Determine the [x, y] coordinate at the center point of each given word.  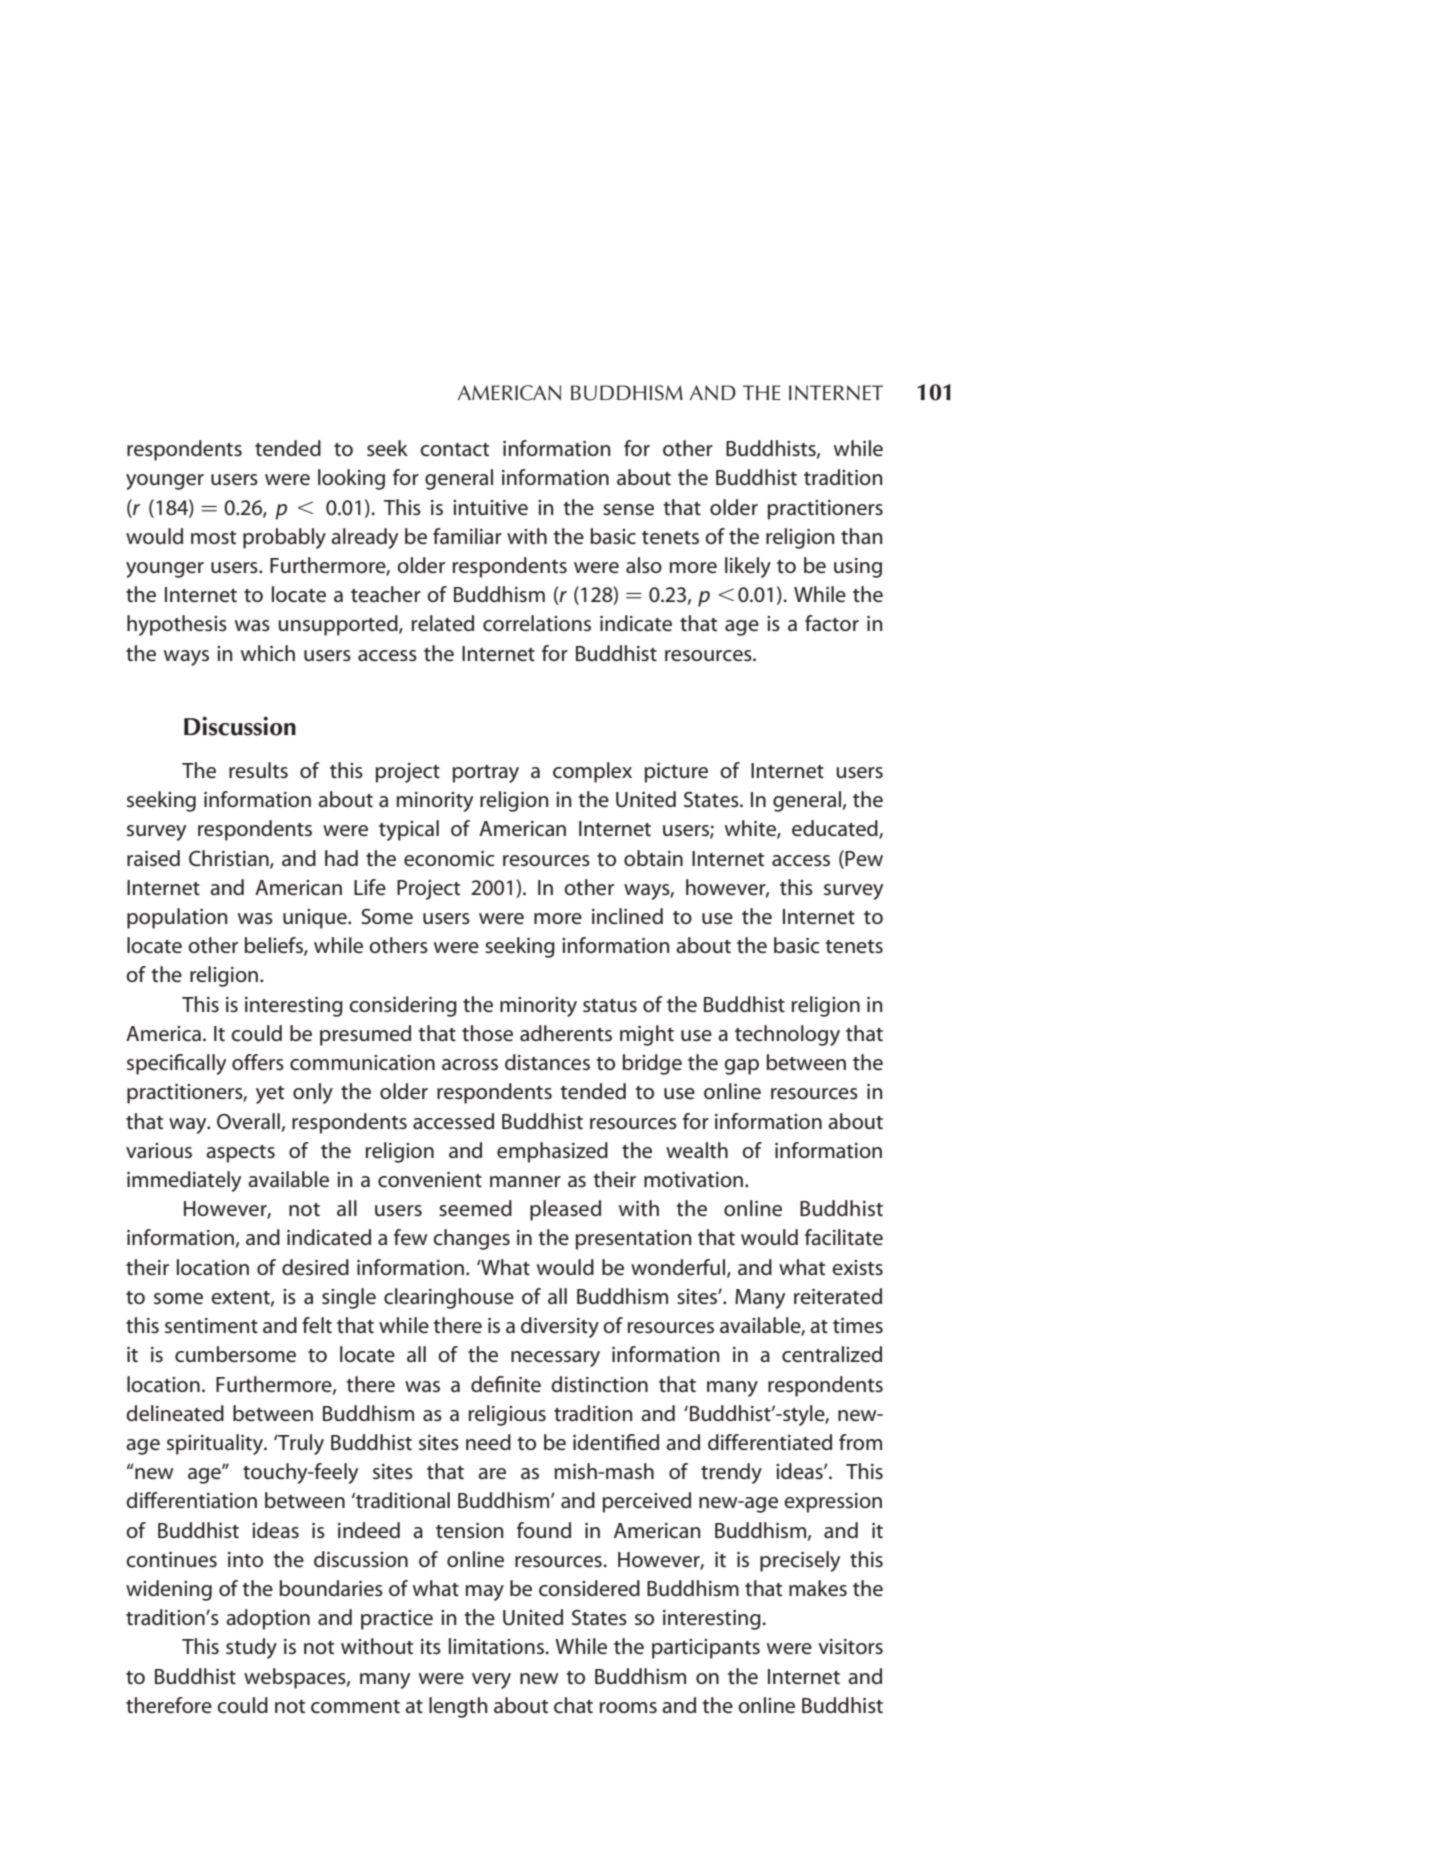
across [470, 1065]
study [251, 1648]
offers [258, 1062]
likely [748, 567]
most [213, 537]
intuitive [490, 507]
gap [741, 1067]
